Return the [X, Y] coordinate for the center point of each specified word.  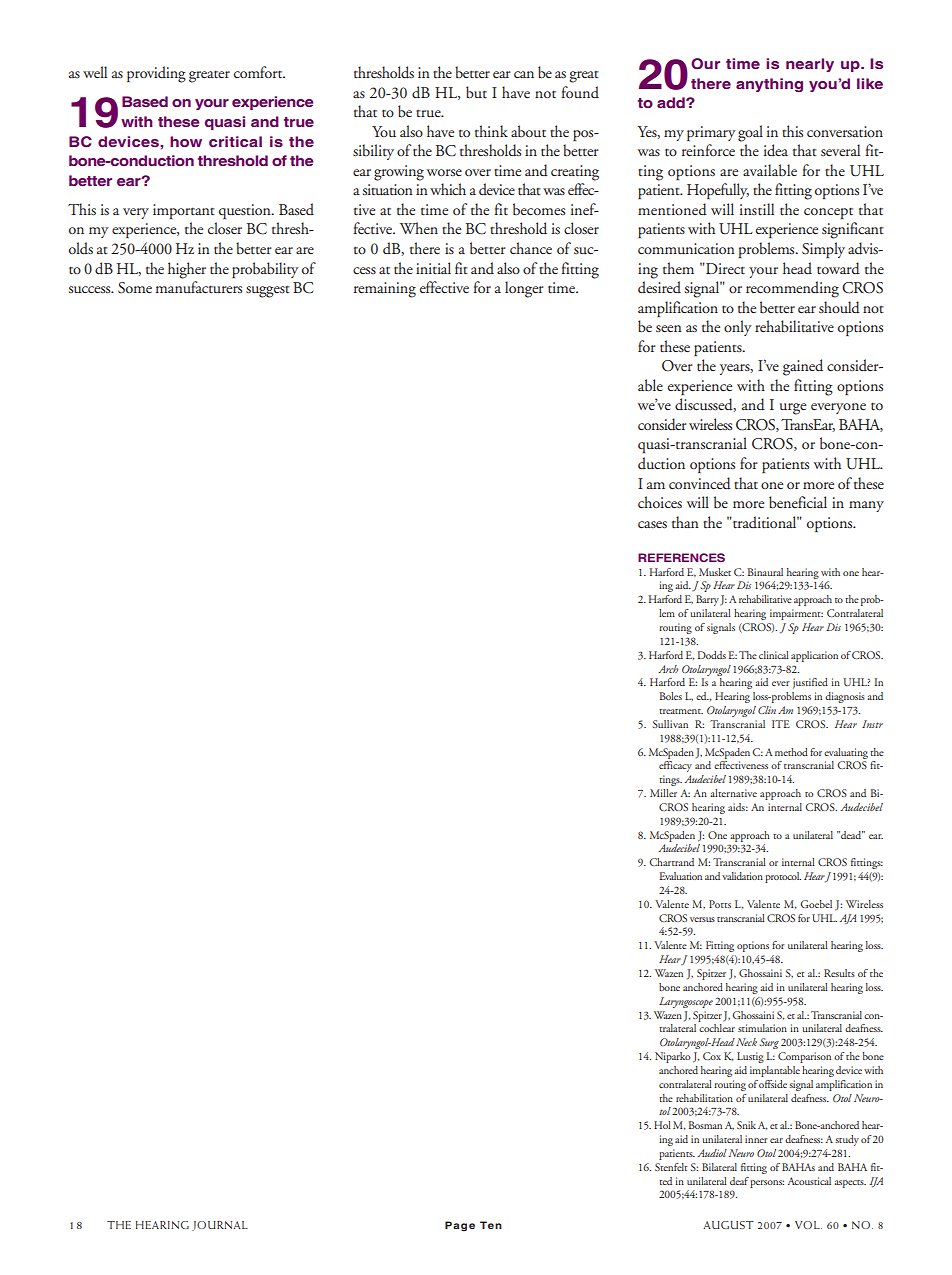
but [476, 92]
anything [769, 85]
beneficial [798, 502]
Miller [663, 793]
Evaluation [680, 876]
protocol [783, 877]
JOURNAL [220, 1226]
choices [660, 502]
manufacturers [199, 287]
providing [156, 74]
